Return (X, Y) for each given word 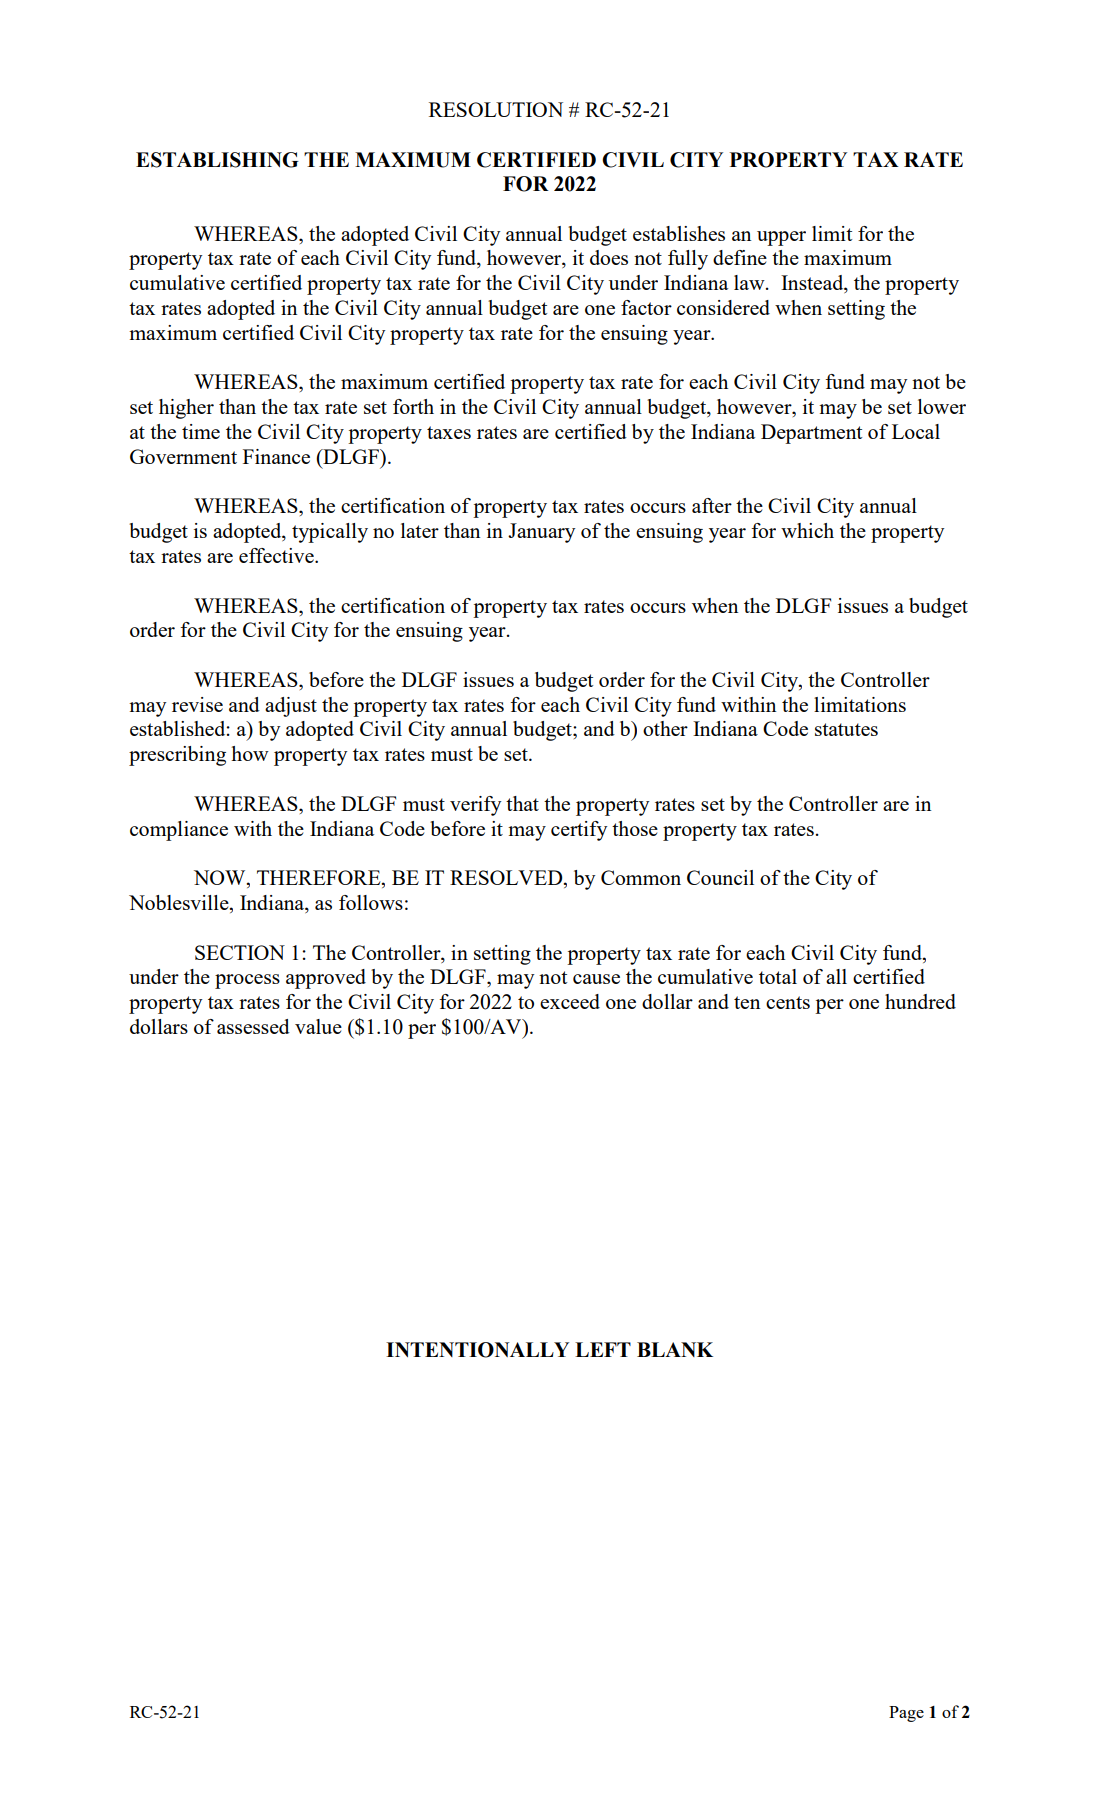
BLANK (675, 1349)
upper (781, 238)
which (807, 530)
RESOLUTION (496, 109)
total (778, 976)
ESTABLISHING (217, 160)
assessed (253, 1026)
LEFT (603, 1349)
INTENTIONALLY (477, 1350)
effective (277, 555)
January (541, 533)
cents (788, 1002)
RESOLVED (507, 879)
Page (906, 1714)
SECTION (240, 952)
